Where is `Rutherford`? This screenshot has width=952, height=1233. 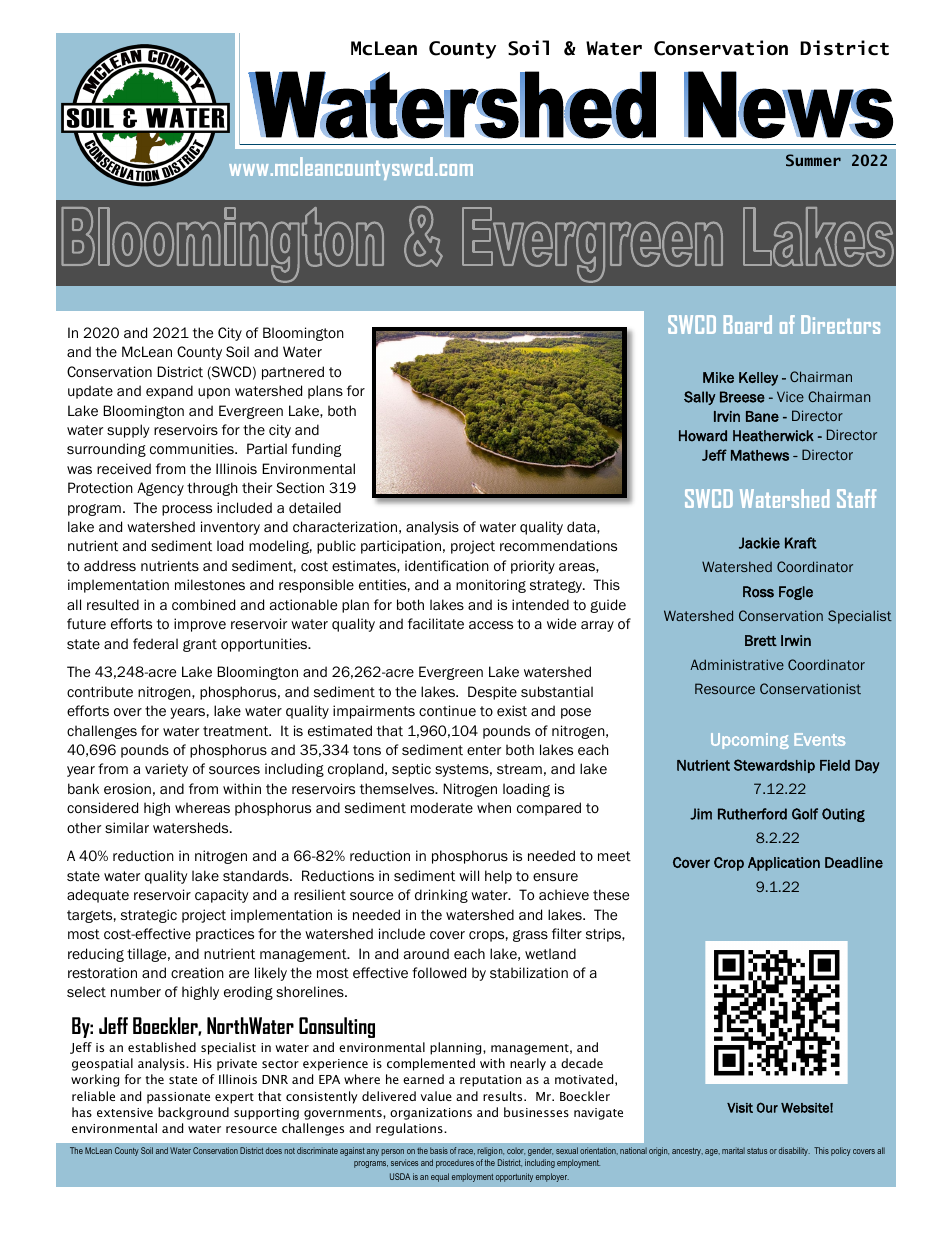
Rutherford is located at coordinates (752, 814).
